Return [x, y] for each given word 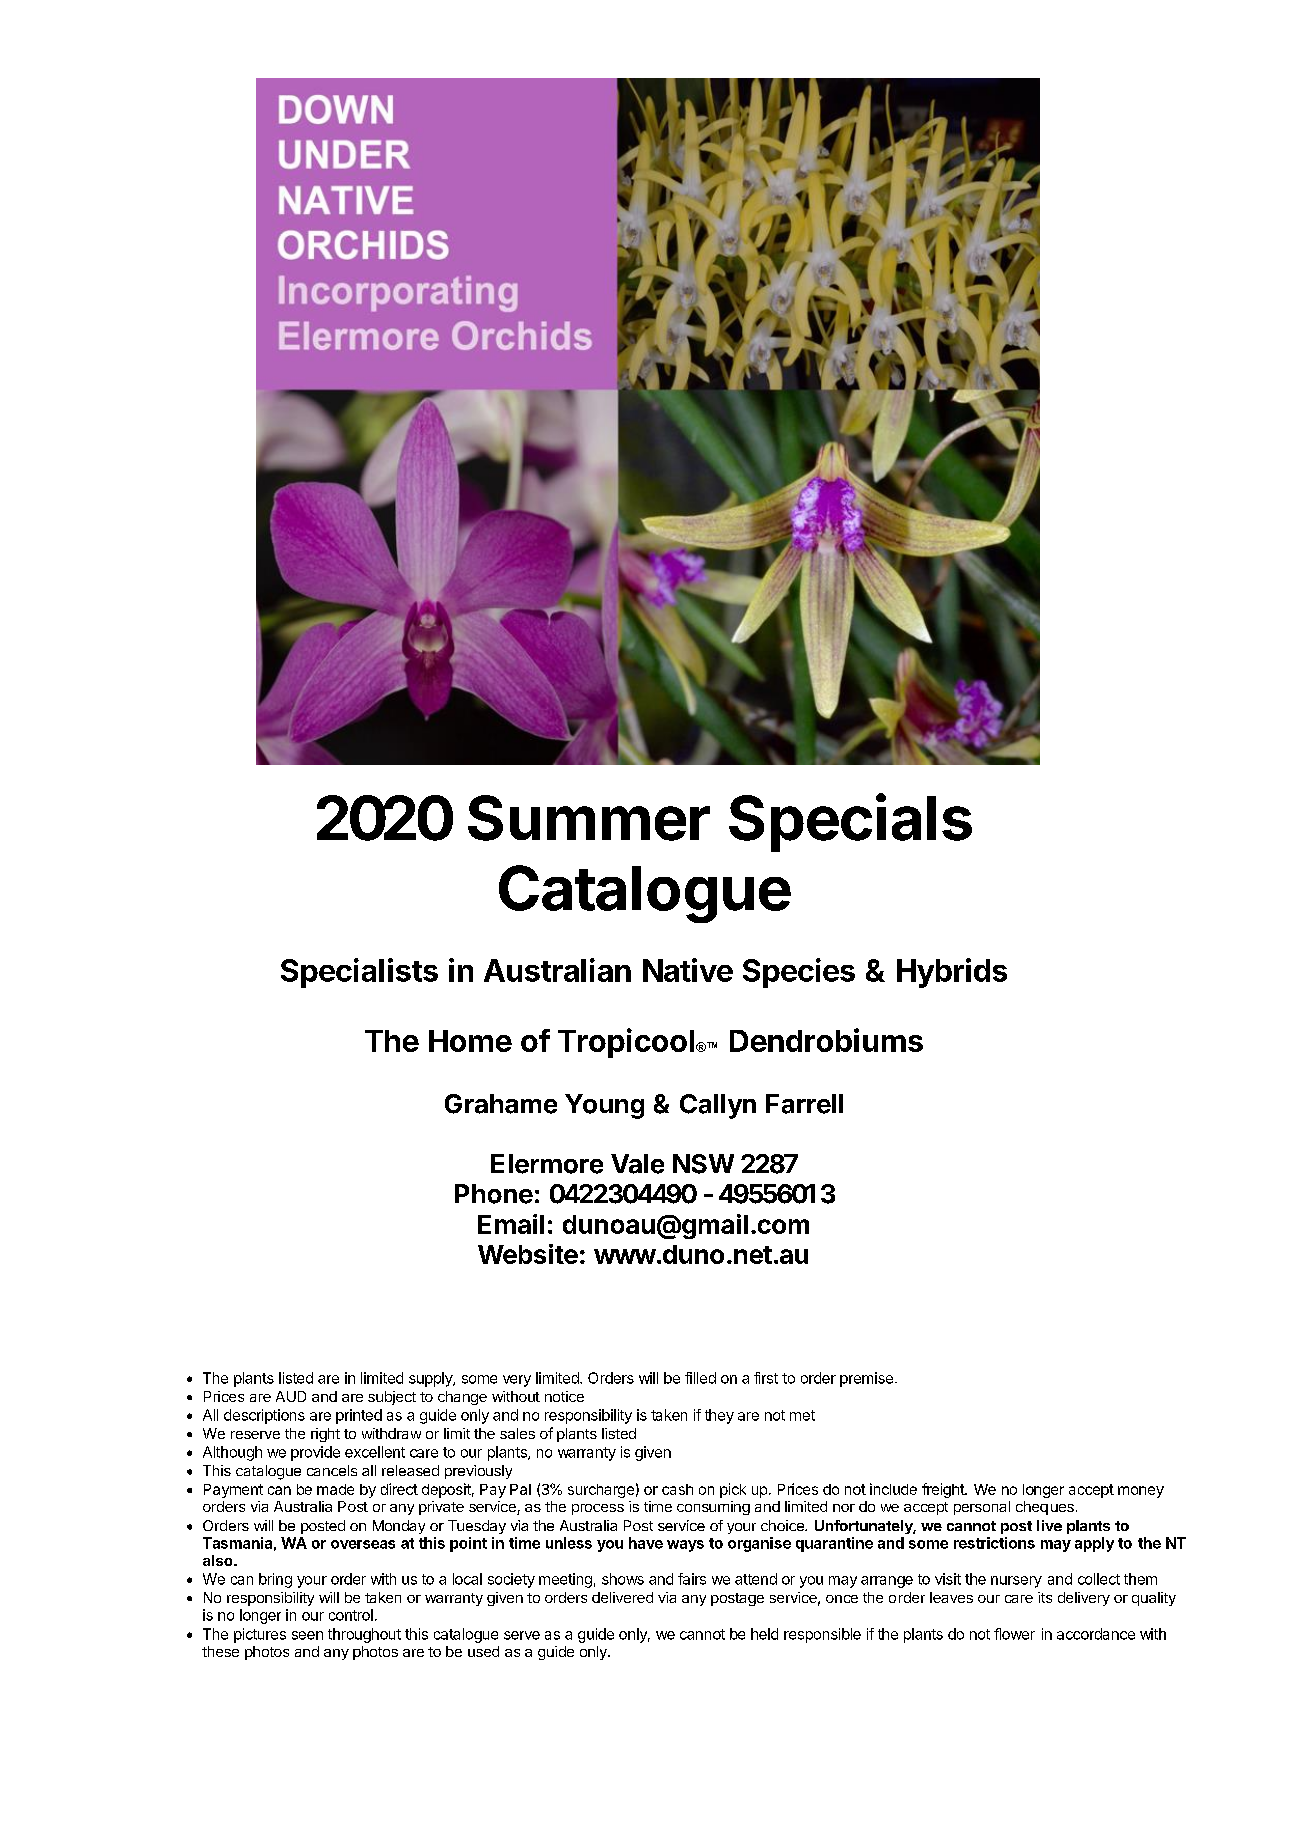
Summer [589, 818]
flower [1014, 1634]
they [719, 1416]
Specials [850, 822]
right [325, 1435]
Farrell [804, 1104]
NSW [703, 1164]
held [764, 1634]
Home [470, 1041]
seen [307, 1635]
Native [688, 970]
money [1141, 1492]
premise [866, 1379]
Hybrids [952, 973]
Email [511, 1224]
